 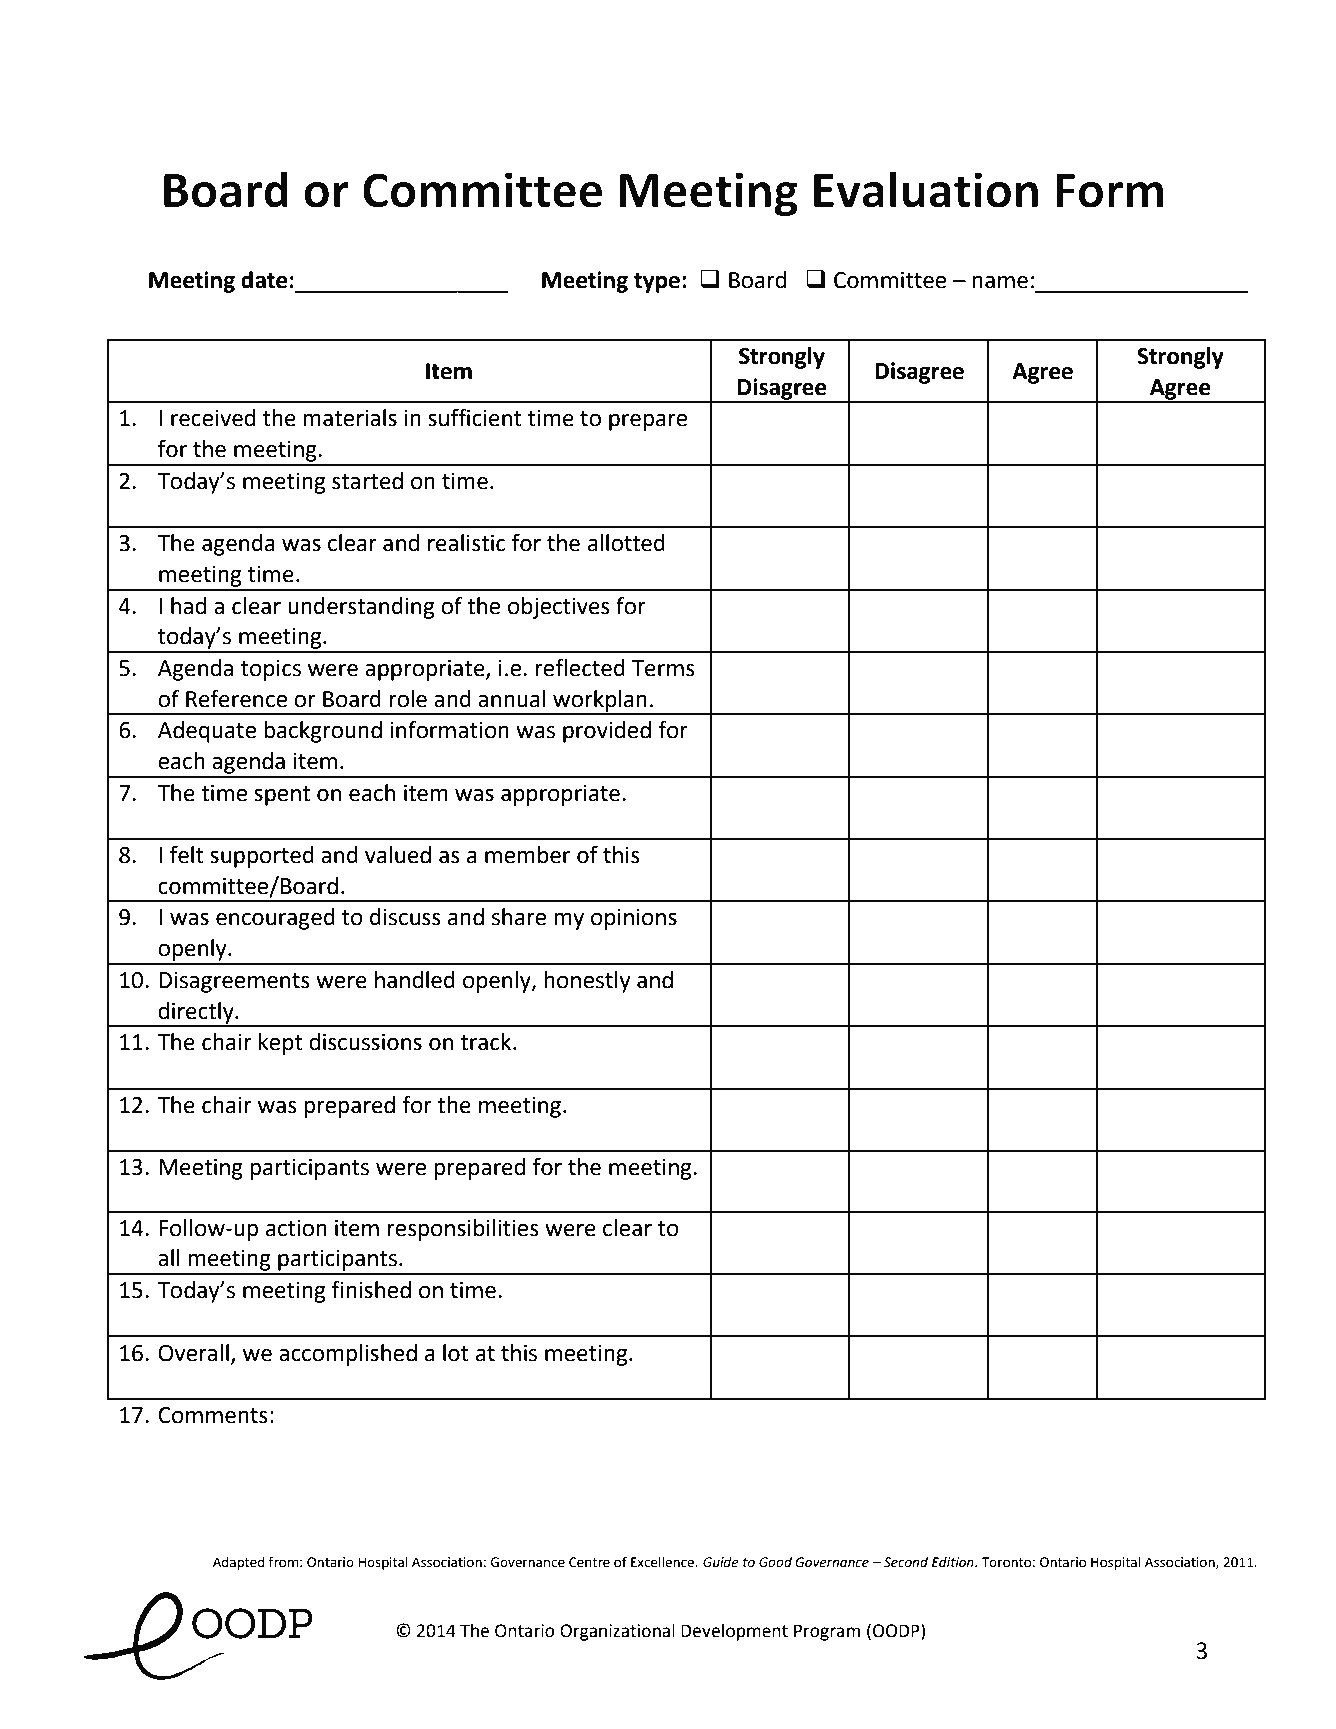 I want to click on type, so click(x=657, y=283).
